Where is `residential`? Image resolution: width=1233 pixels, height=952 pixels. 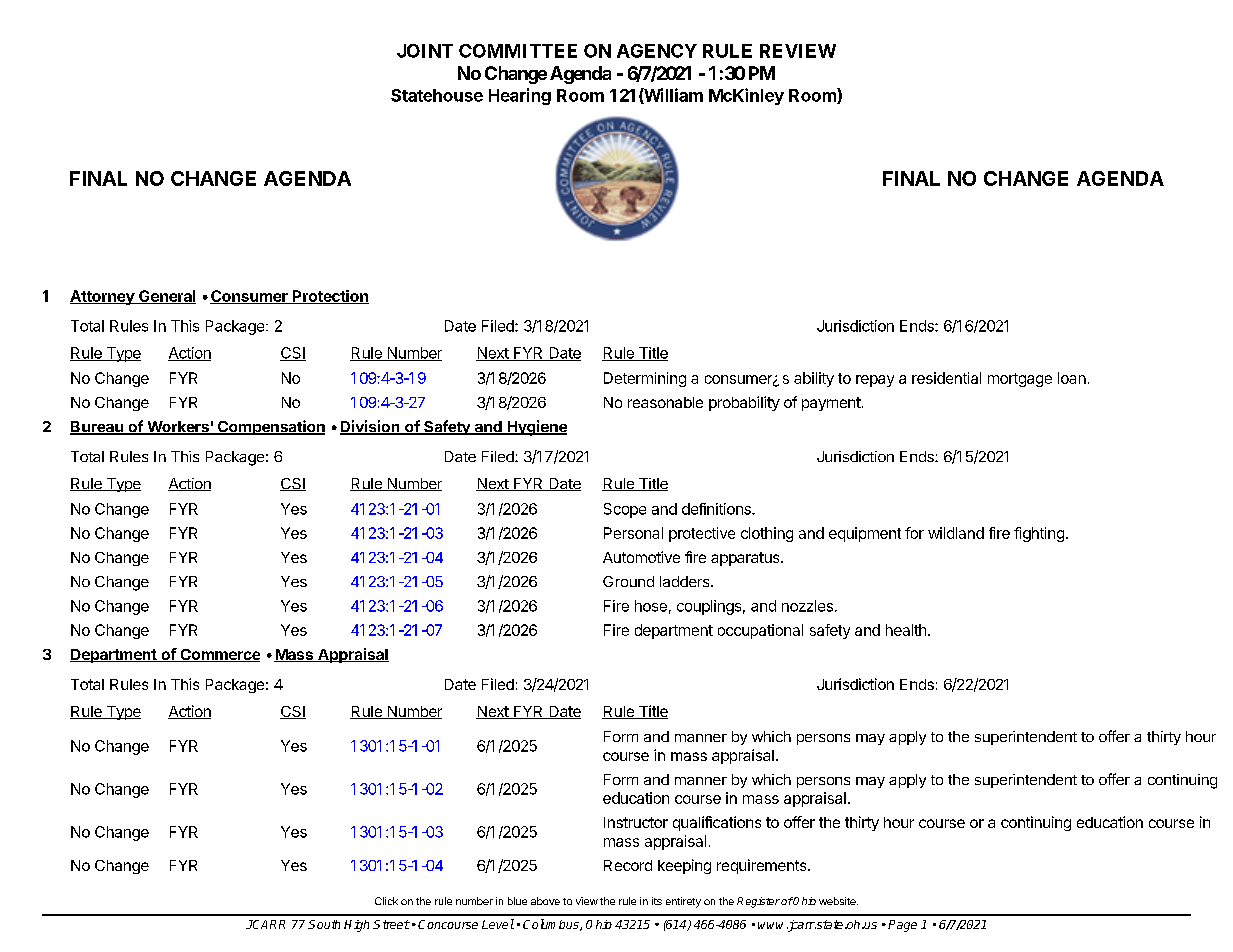 residential is located at coordinates (946, 378).
